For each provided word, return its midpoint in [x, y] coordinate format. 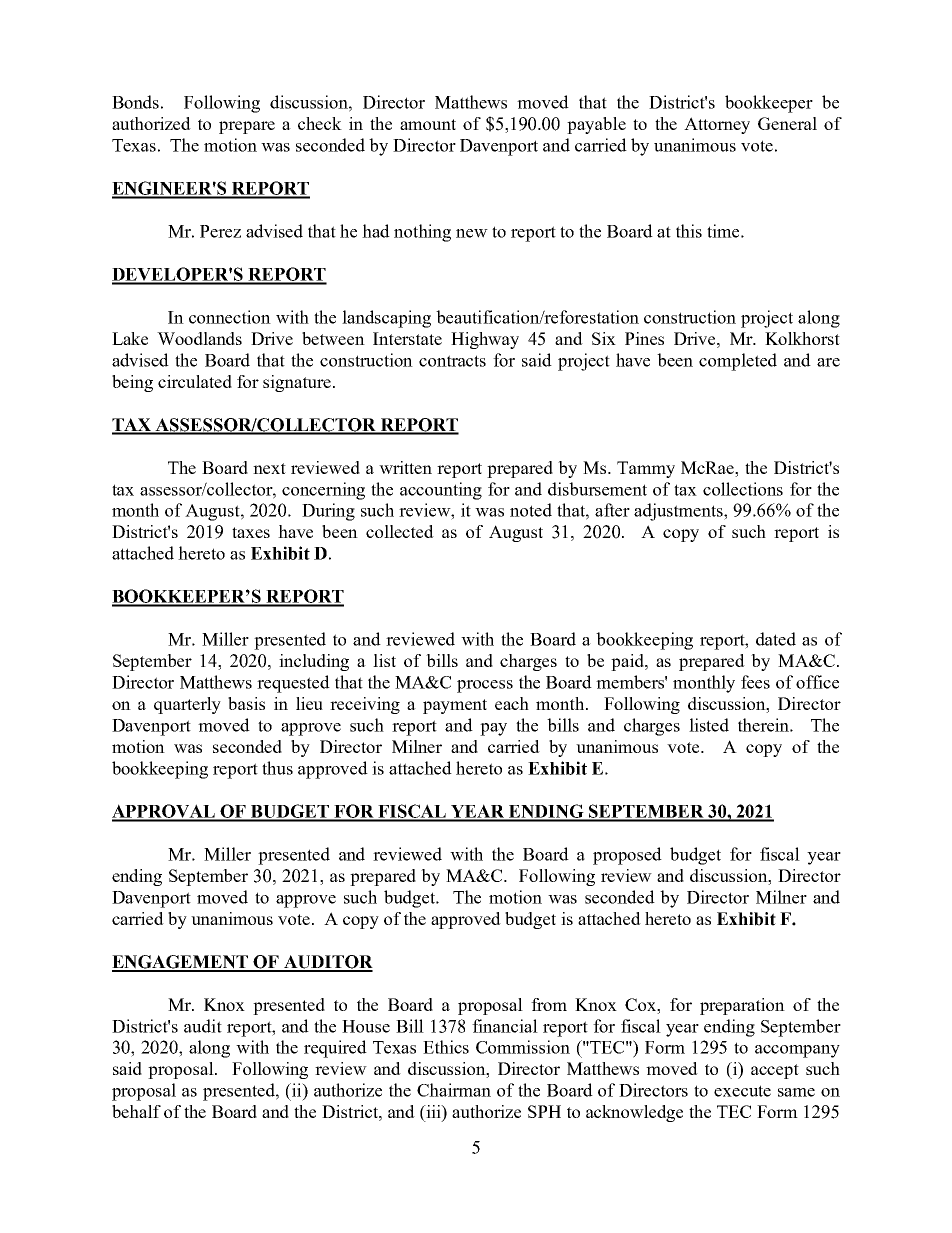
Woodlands [199, 338]
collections [743, 489]
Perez [220, 231]
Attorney [717, 125]
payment [455, 706]
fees [755, 682]
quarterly [187, 705]
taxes [251, 532]
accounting [441, 491]
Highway [485, 340]
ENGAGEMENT [181, 963]
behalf [136, 1111]
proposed [627, 856]
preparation [742, 1006]
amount [428, 124]
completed [738, 362]
